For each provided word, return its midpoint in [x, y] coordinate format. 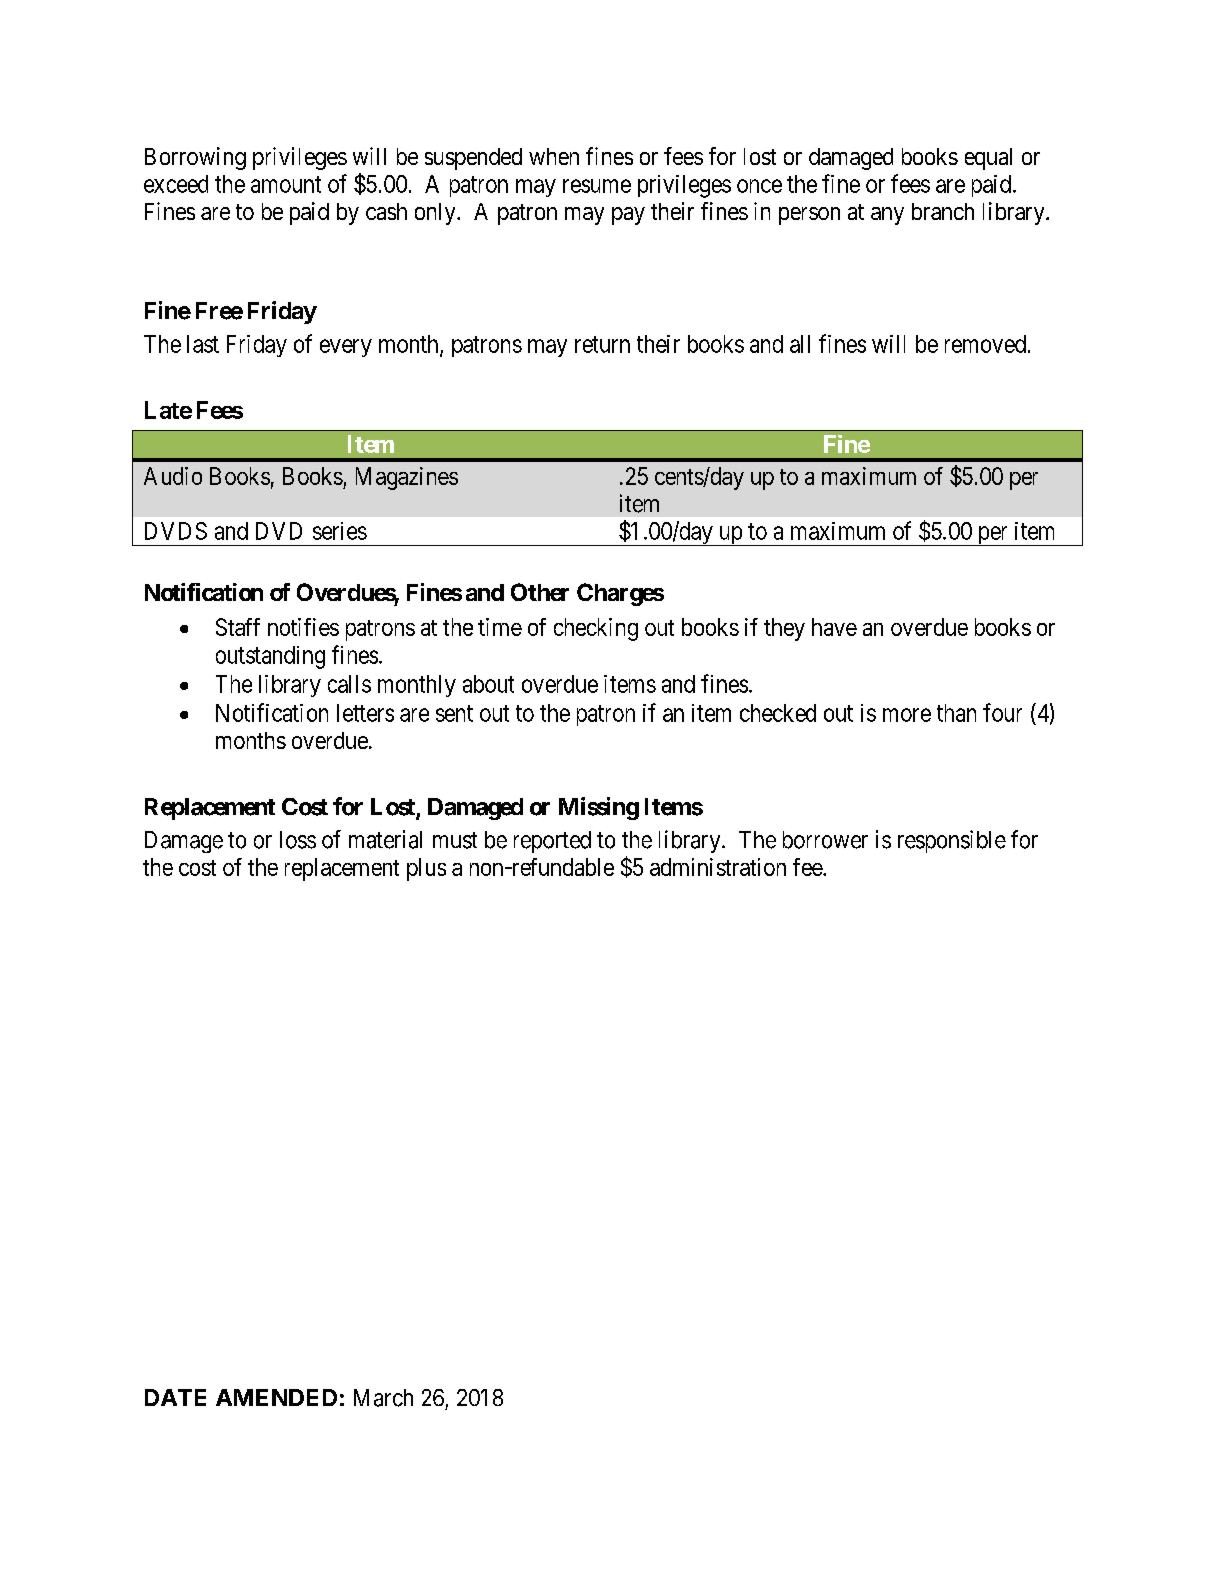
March [383, 1398]
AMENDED [276, 1397]
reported [552, 842]
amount [286, 184]
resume [597, 186]
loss [298, 840]
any [887, 216]
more [907, 715]
